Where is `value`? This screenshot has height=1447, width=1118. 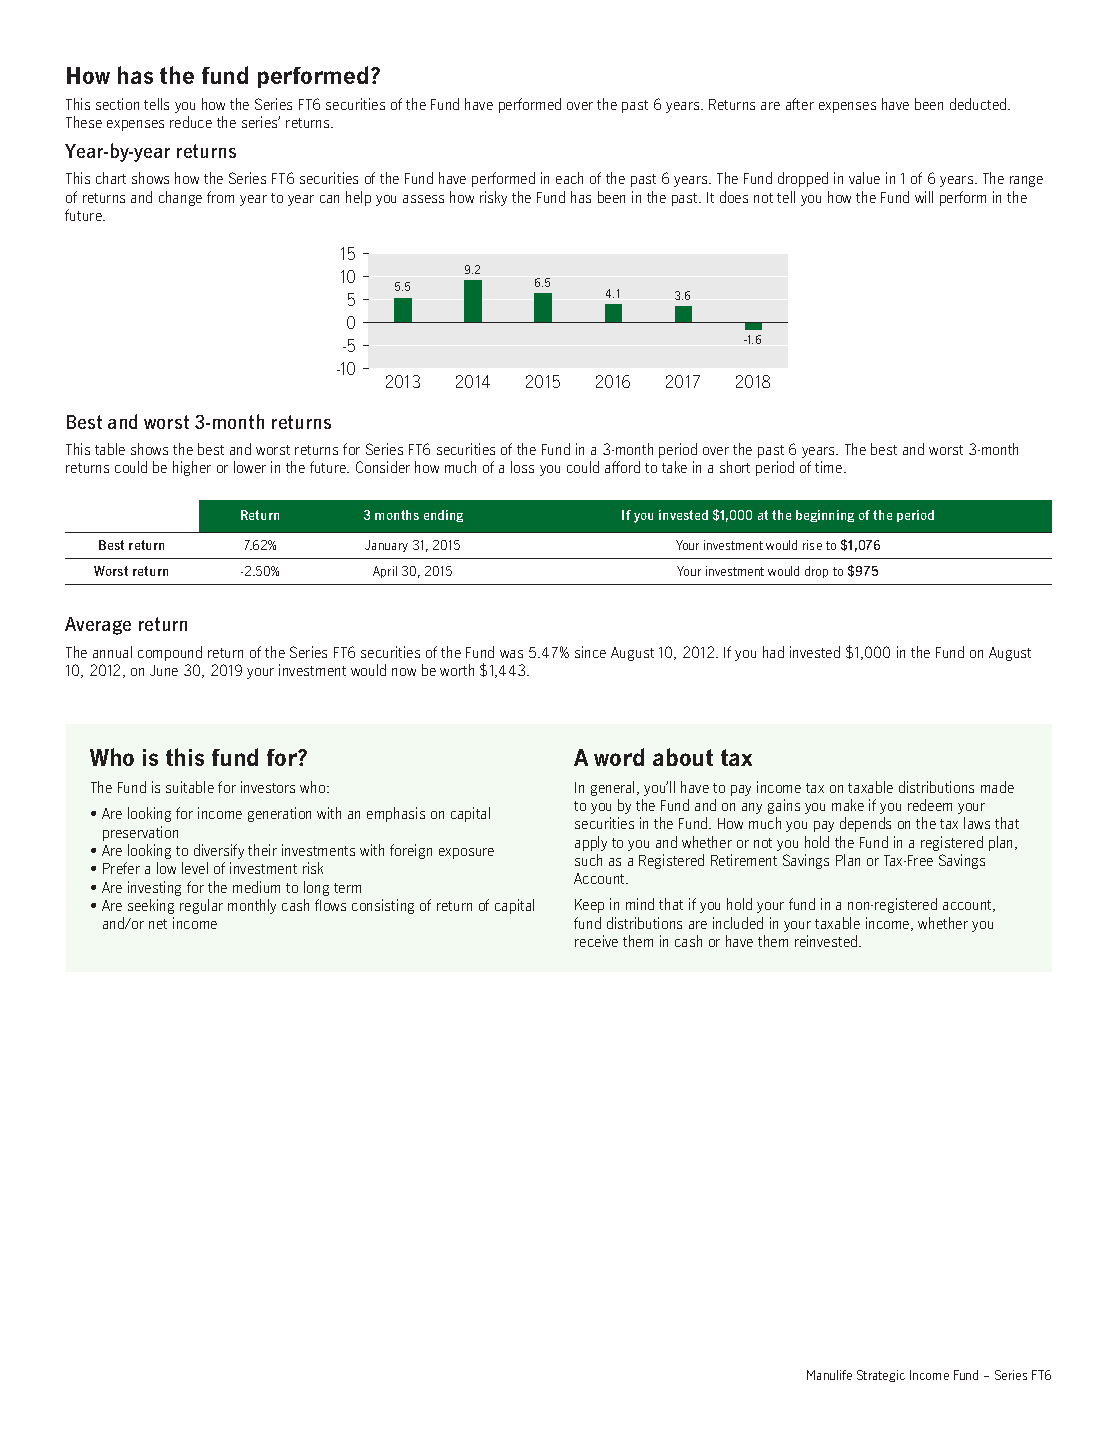
value is located at coordinates (864, 178).
